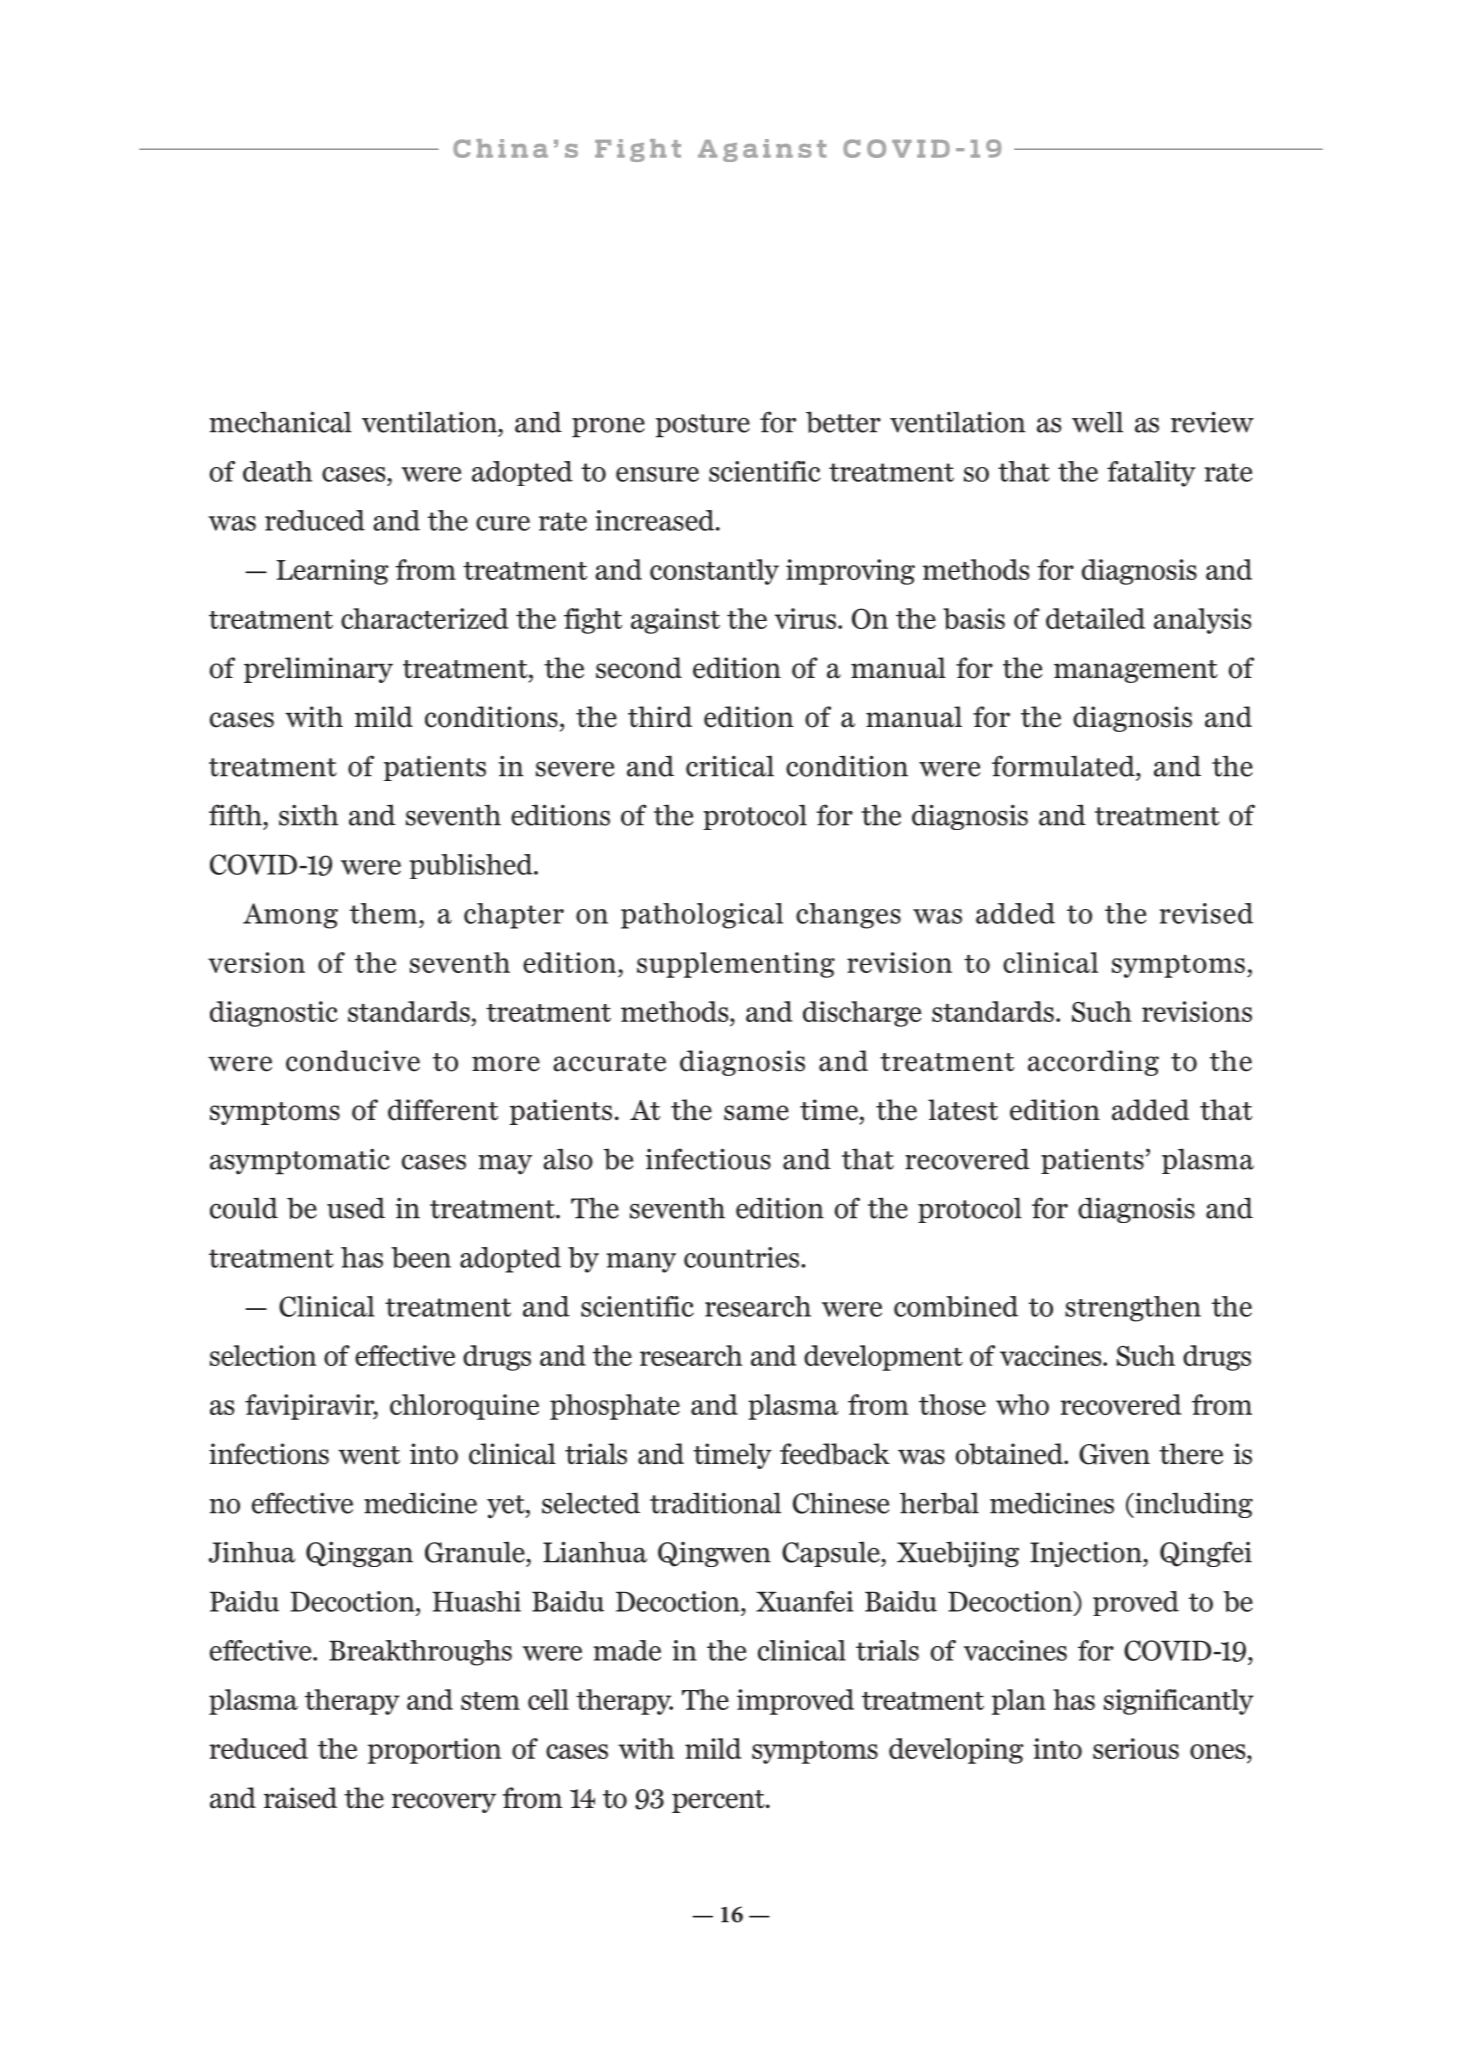 This screenshot has width=1462, height=2068. I want to click on strengthen, so click(1133, 1309).
